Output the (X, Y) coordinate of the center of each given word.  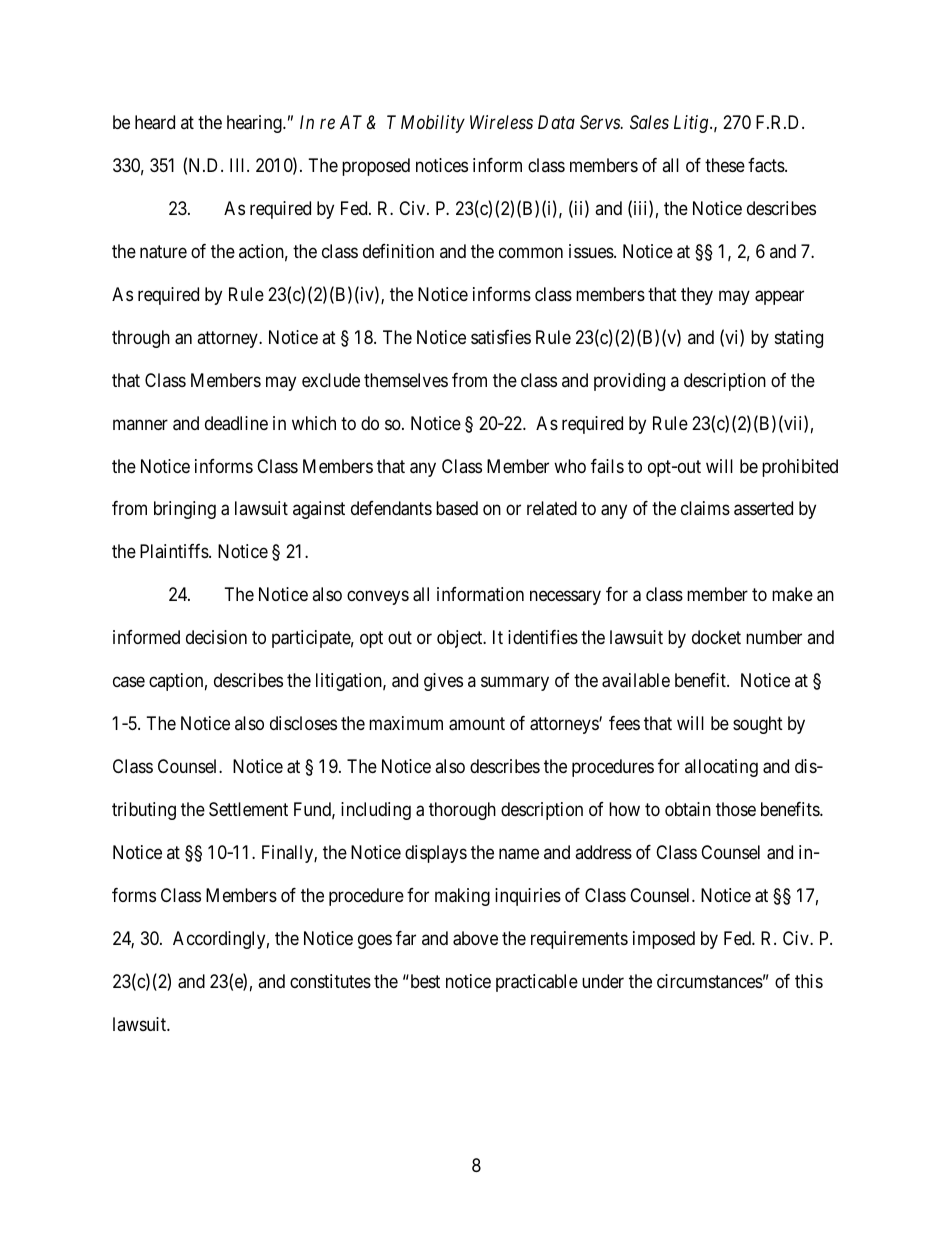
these (725, 165)
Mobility (433, 124)
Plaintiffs (175, 551)
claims (705, 508)
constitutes (330, 981)
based (457, 508)
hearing (255, 124)
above (475, 938)
